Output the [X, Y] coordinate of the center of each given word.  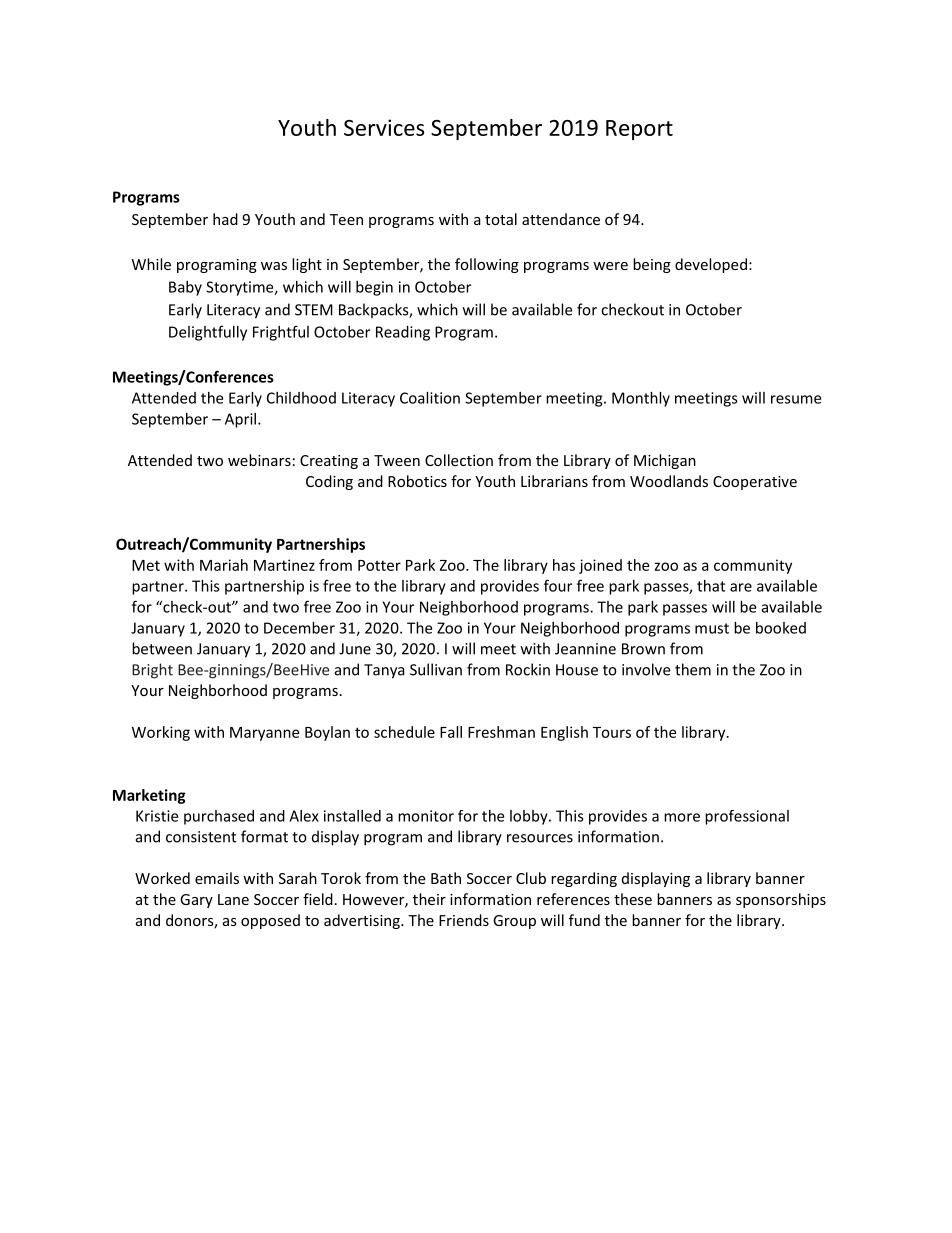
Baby [185, 288]
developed [711, 265]
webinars [259, 460]
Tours [612, 732]
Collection [459, 460]
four [558, 585]
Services [384, 127]
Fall [451, 732]
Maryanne [264, 734]
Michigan [665, 461]
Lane [233, 899]
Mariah [224, 565]
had [225, 219]
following [487, 265]
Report [639, 130]
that [711, 586]
